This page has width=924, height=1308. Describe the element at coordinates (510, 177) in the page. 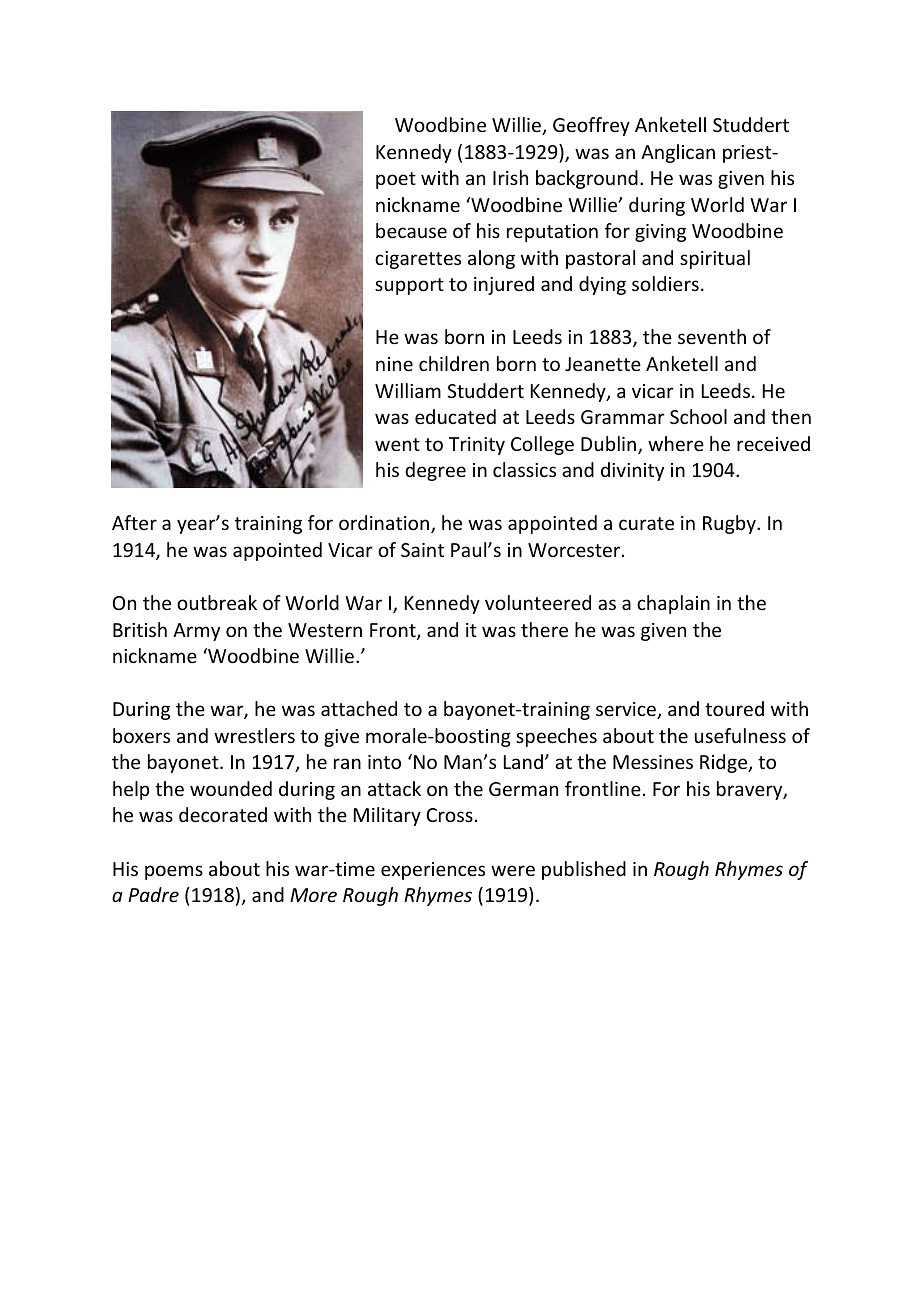

I see `Irish` at that location.
